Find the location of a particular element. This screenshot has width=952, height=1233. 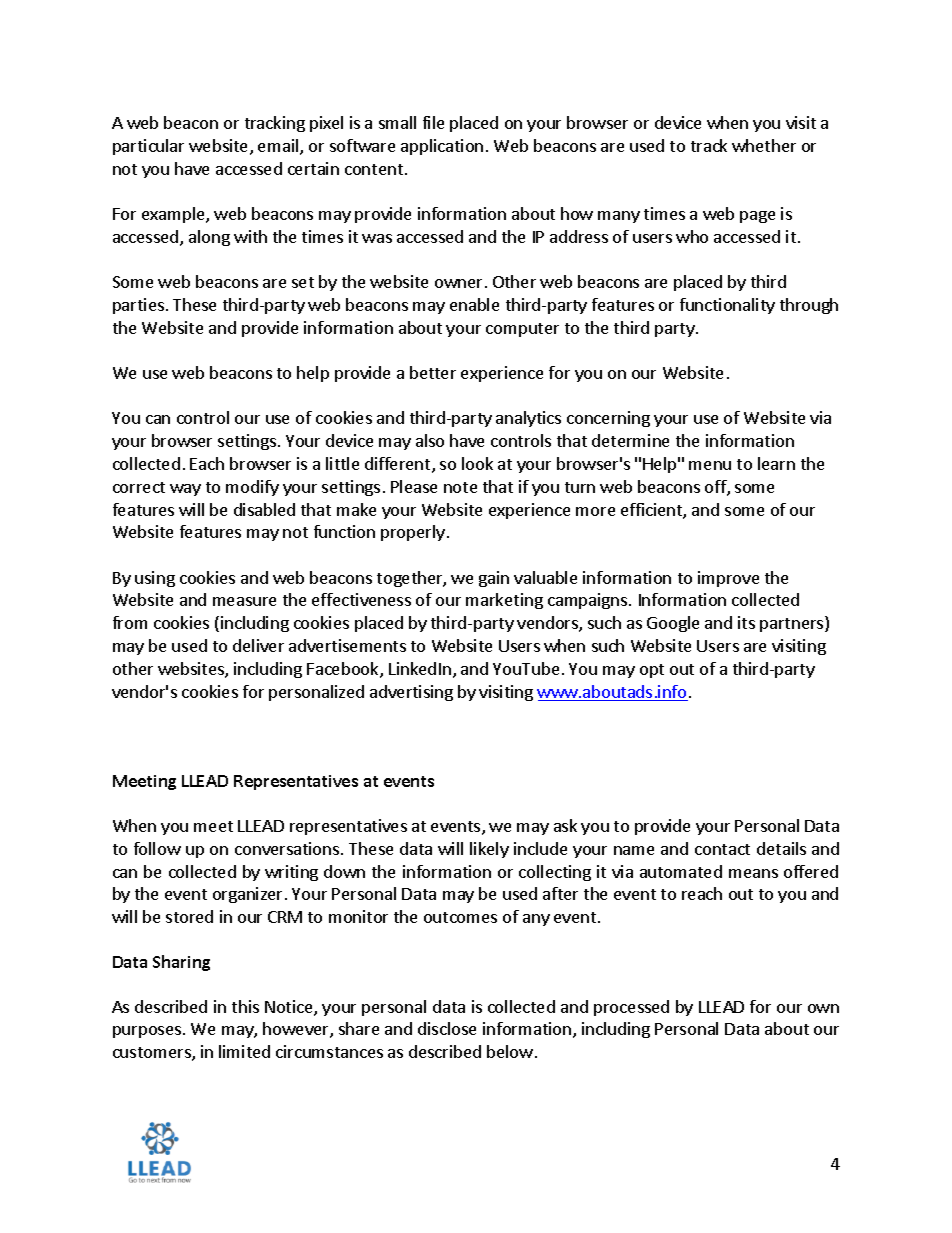

application is located at coordinates (442, 147).
